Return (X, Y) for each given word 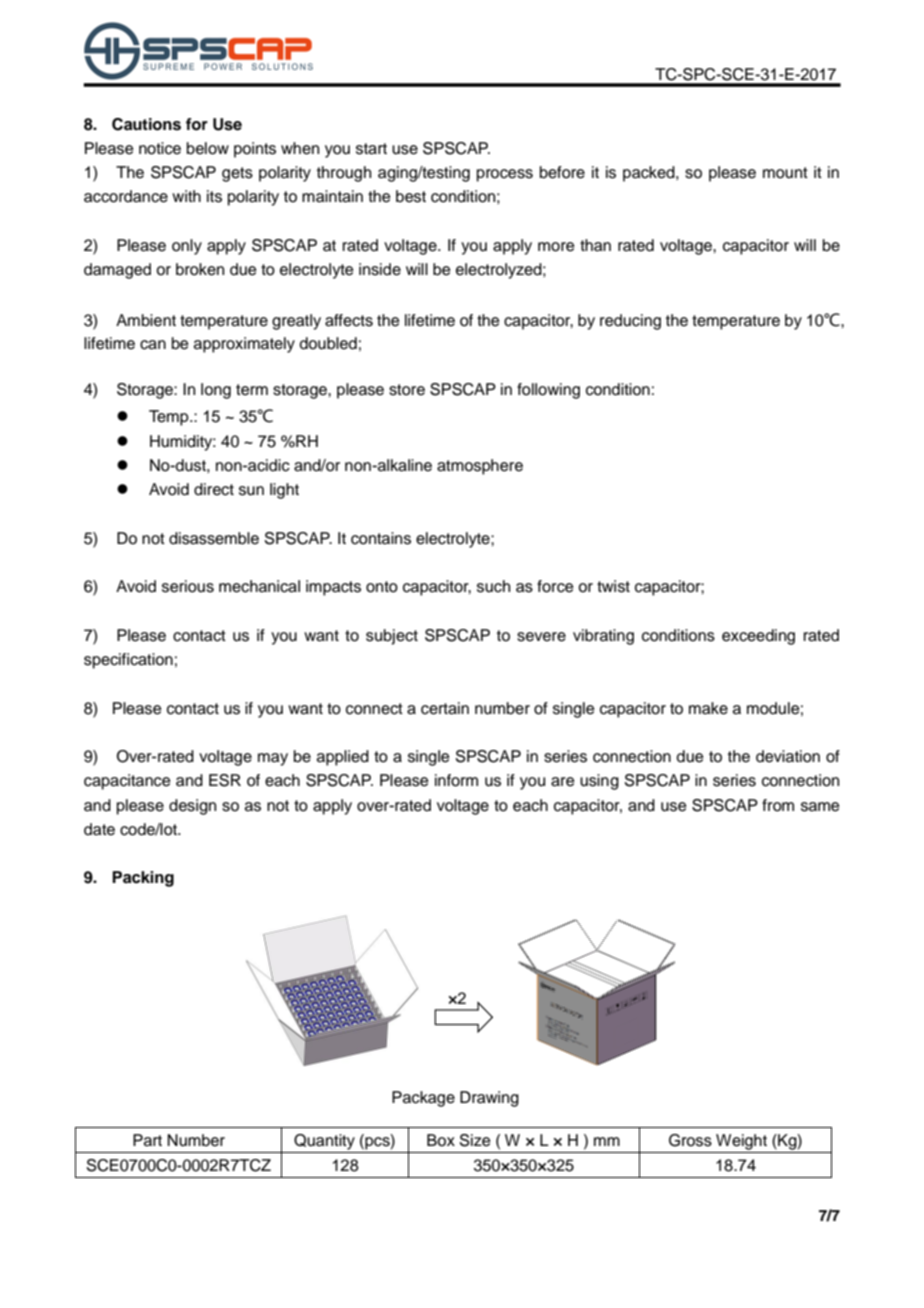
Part (147, 1140)
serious (188, 586)
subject (392, 637)
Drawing (489, 1099)
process (505, 175)
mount (785, 173)
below (208, 148)
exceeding (758, 637)
